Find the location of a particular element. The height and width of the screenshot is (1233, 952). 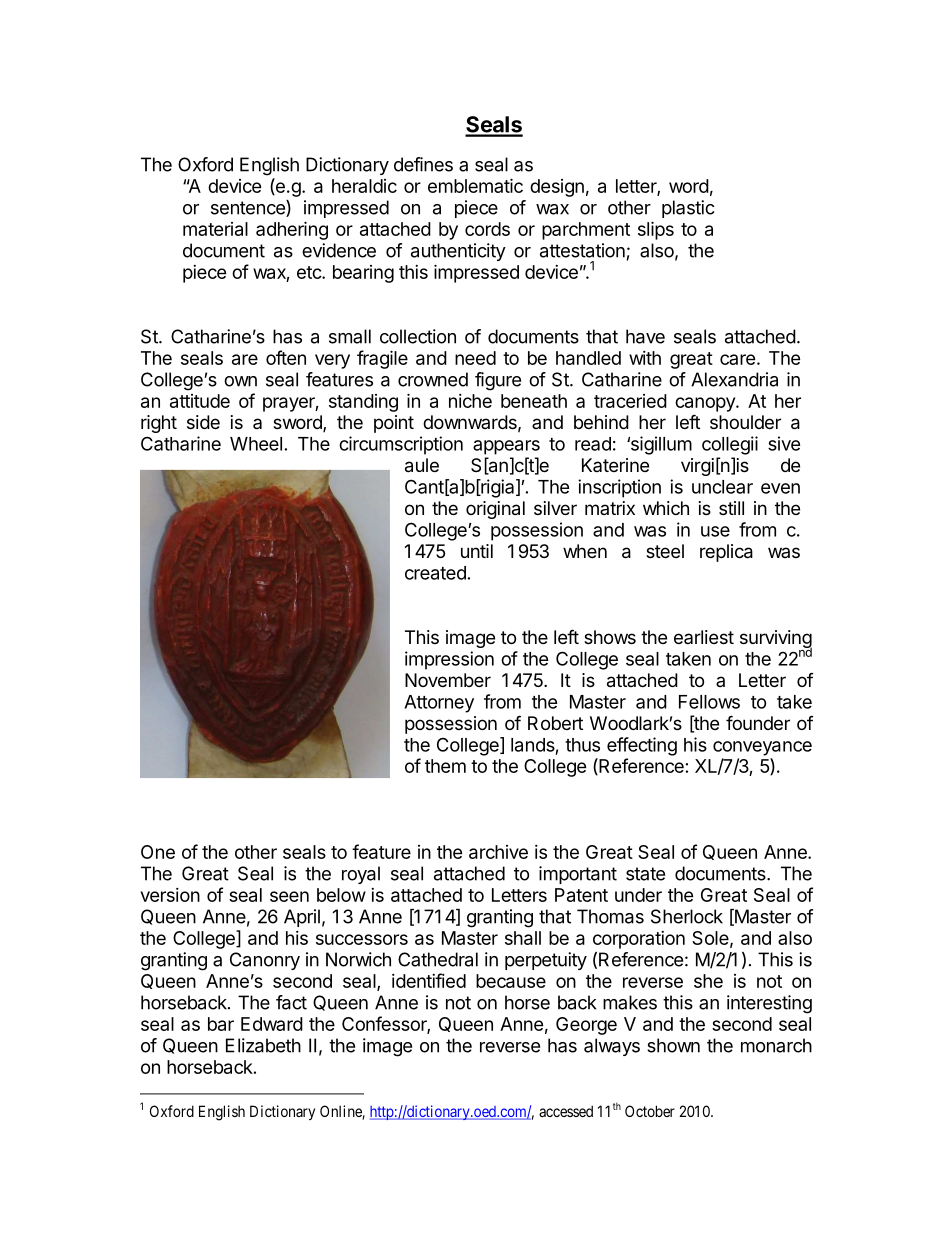

earliest is located at coordinates (704, 637).
